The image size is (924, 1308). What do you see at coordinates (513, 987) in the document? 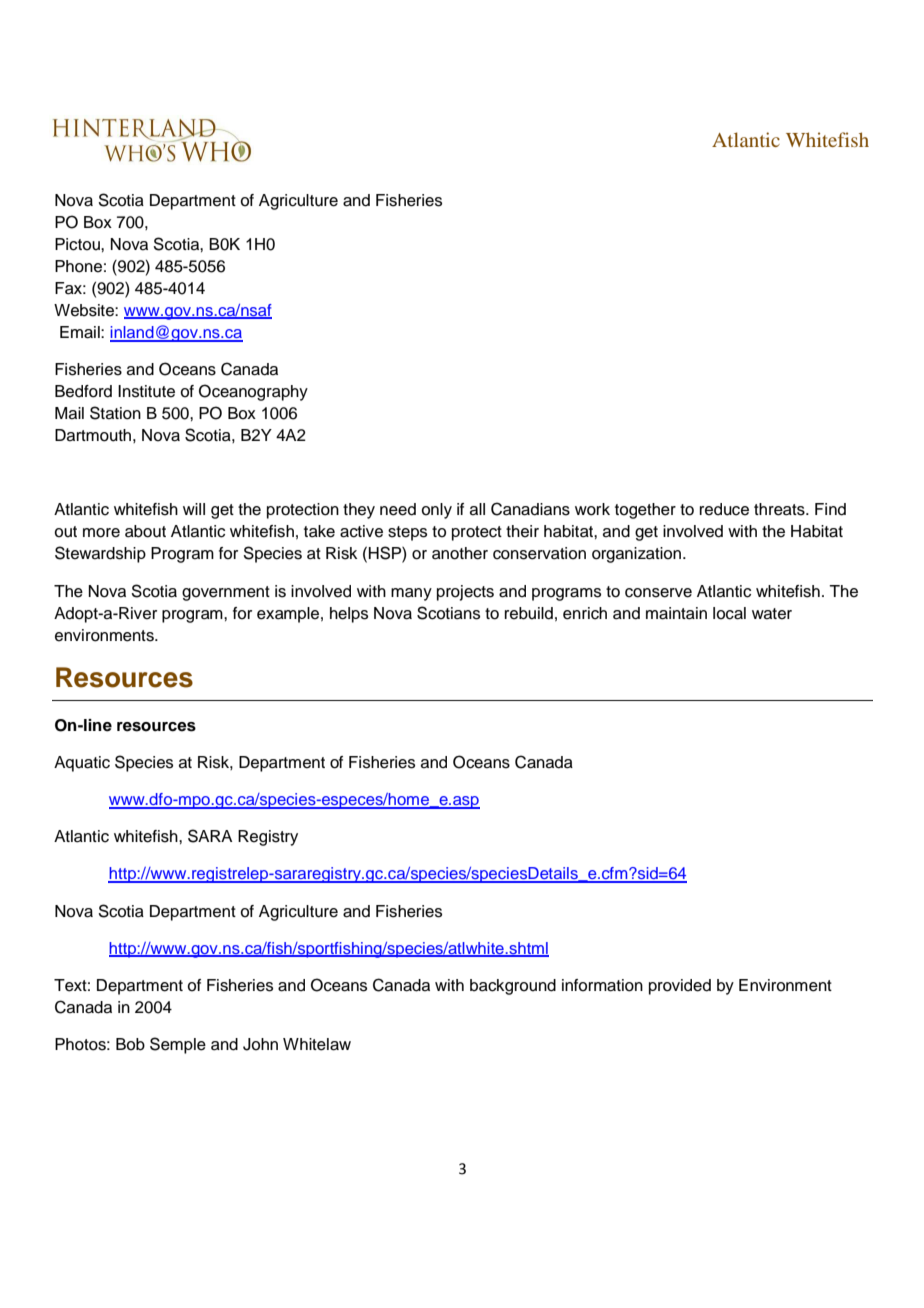
I see `background` at bounding box center [513, 987].
